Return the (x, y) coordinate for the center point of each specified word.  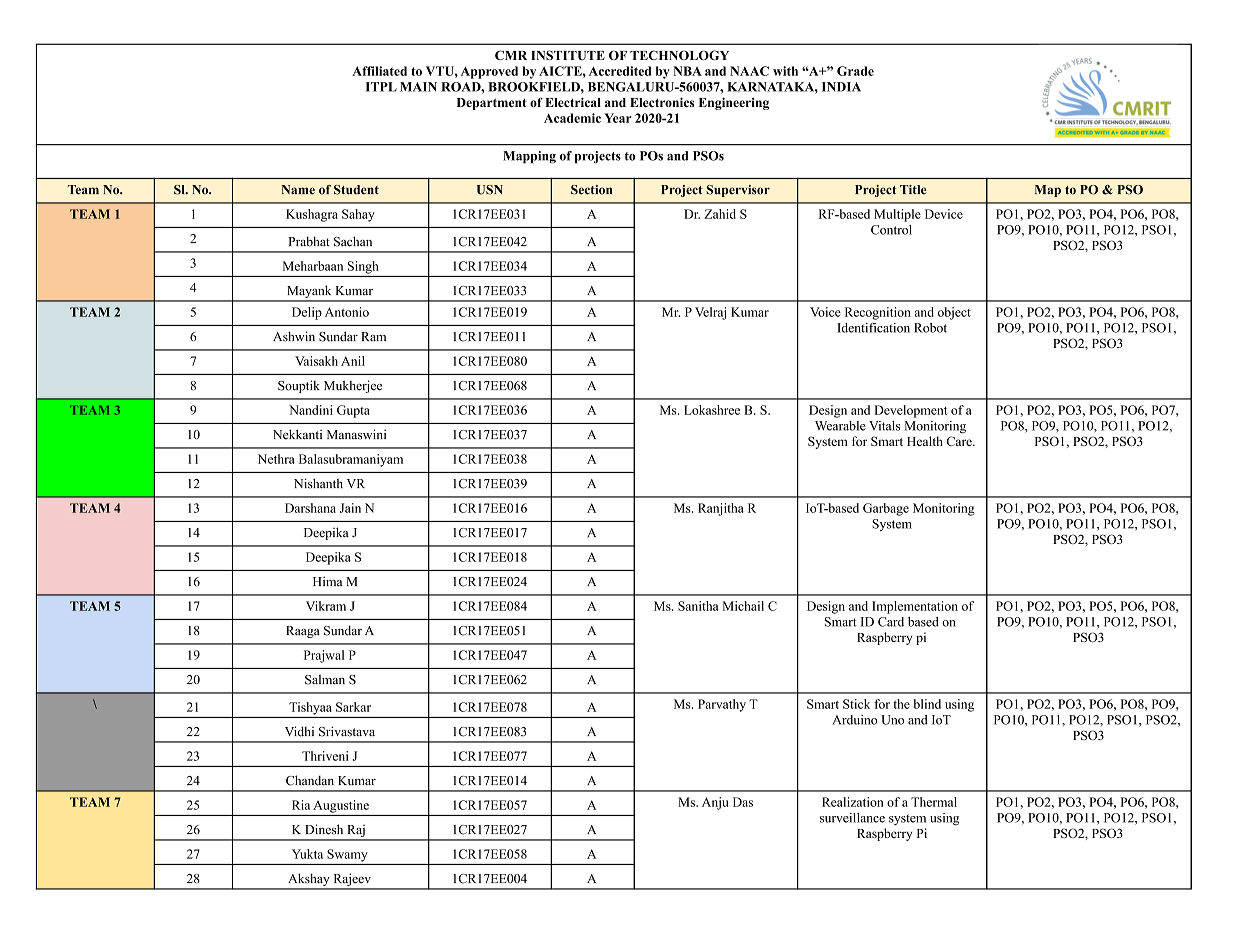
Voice (825, 312)
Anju (715, 803)
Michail (743, 606)
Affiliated (379, 71)
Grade (855, 71)
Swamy (347, 855)
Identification (873, 328)
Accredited (620, 71)
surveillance (852, 818)
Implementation (915, 607)
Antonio (347, 312)
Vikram (326, 606)
